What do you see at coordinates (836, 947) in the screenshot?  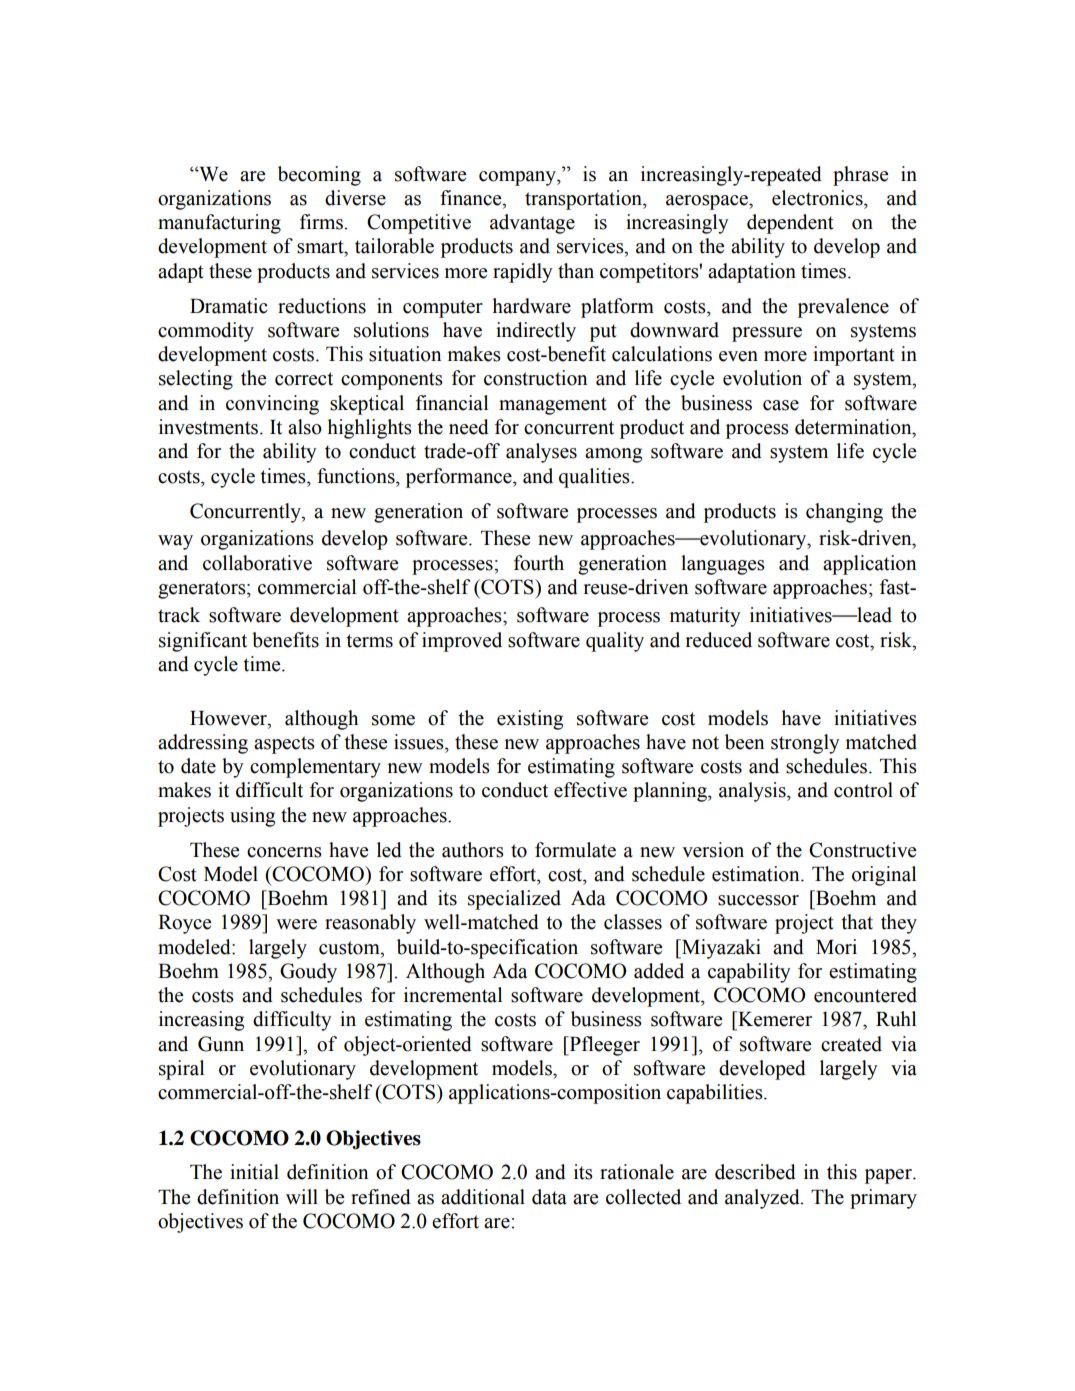 I see `Mori` at bounding box center [836, 947].
